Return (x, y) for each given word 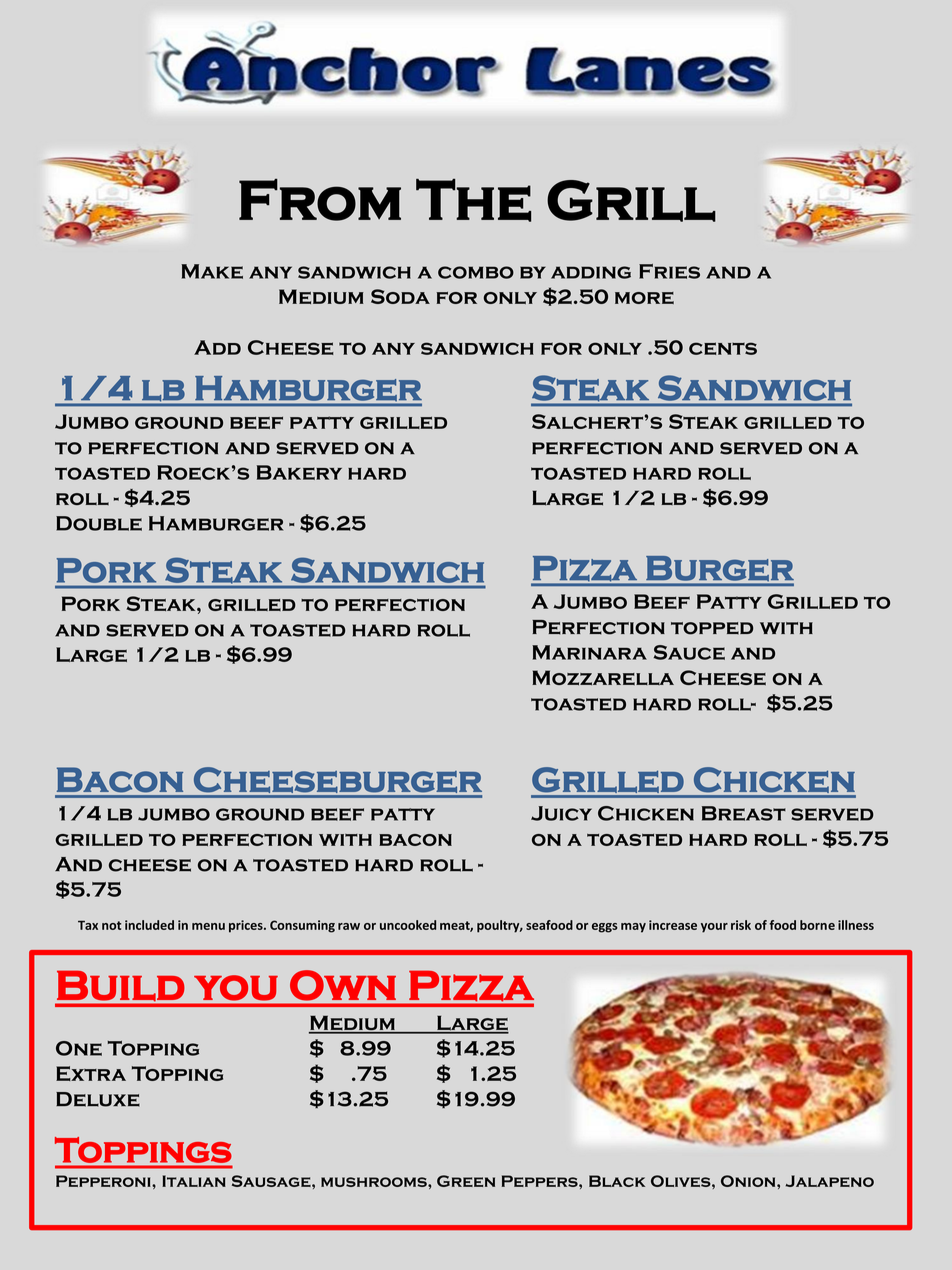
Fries (669, 271)
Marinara (589, 652)
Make (212, 271)
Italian (194, 1181)
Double (99, 523)
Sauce (689, 652)
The (473, 200)
